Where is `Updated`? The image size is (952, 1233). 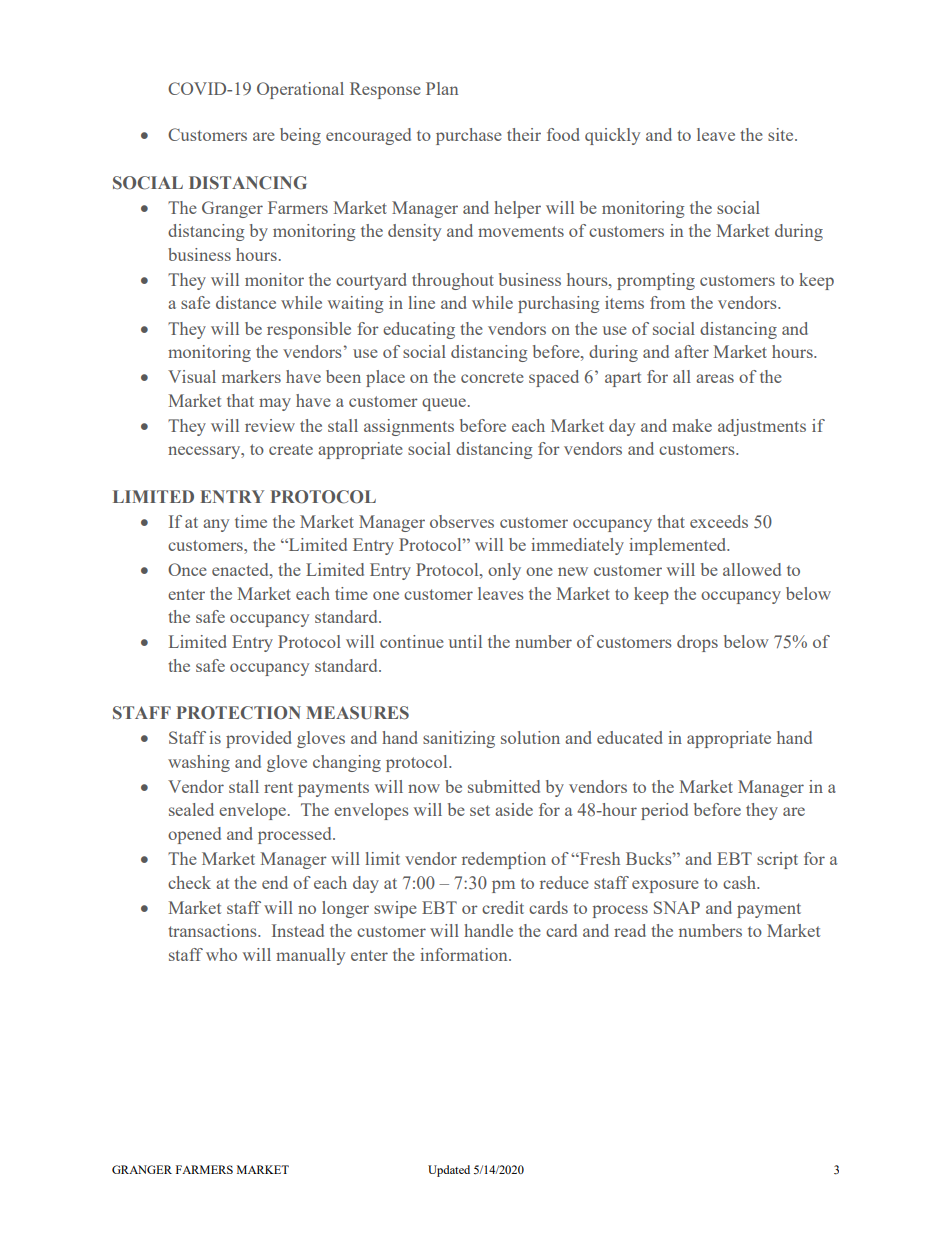 Updated is located at coordinates (449, 1171).
